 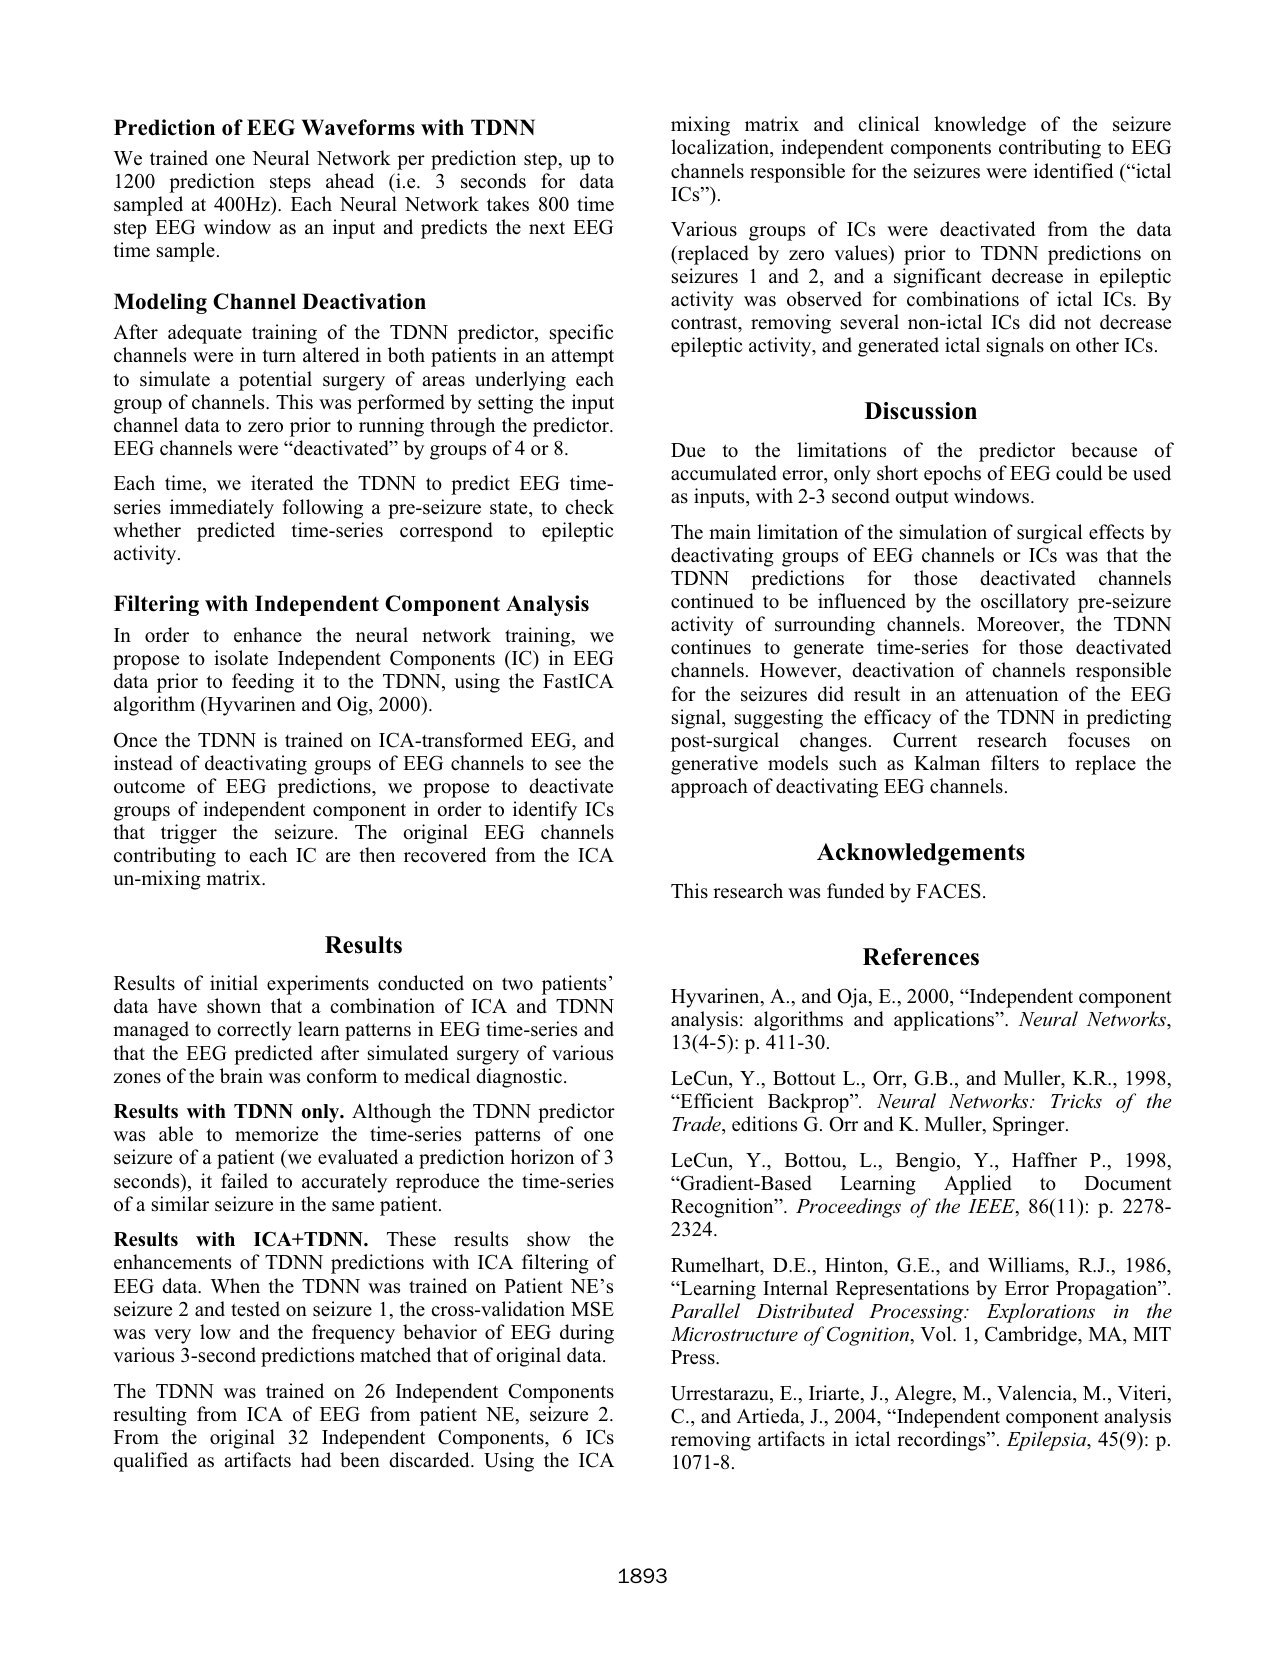 I want to click on identified, so click(x=1073, y=171).
